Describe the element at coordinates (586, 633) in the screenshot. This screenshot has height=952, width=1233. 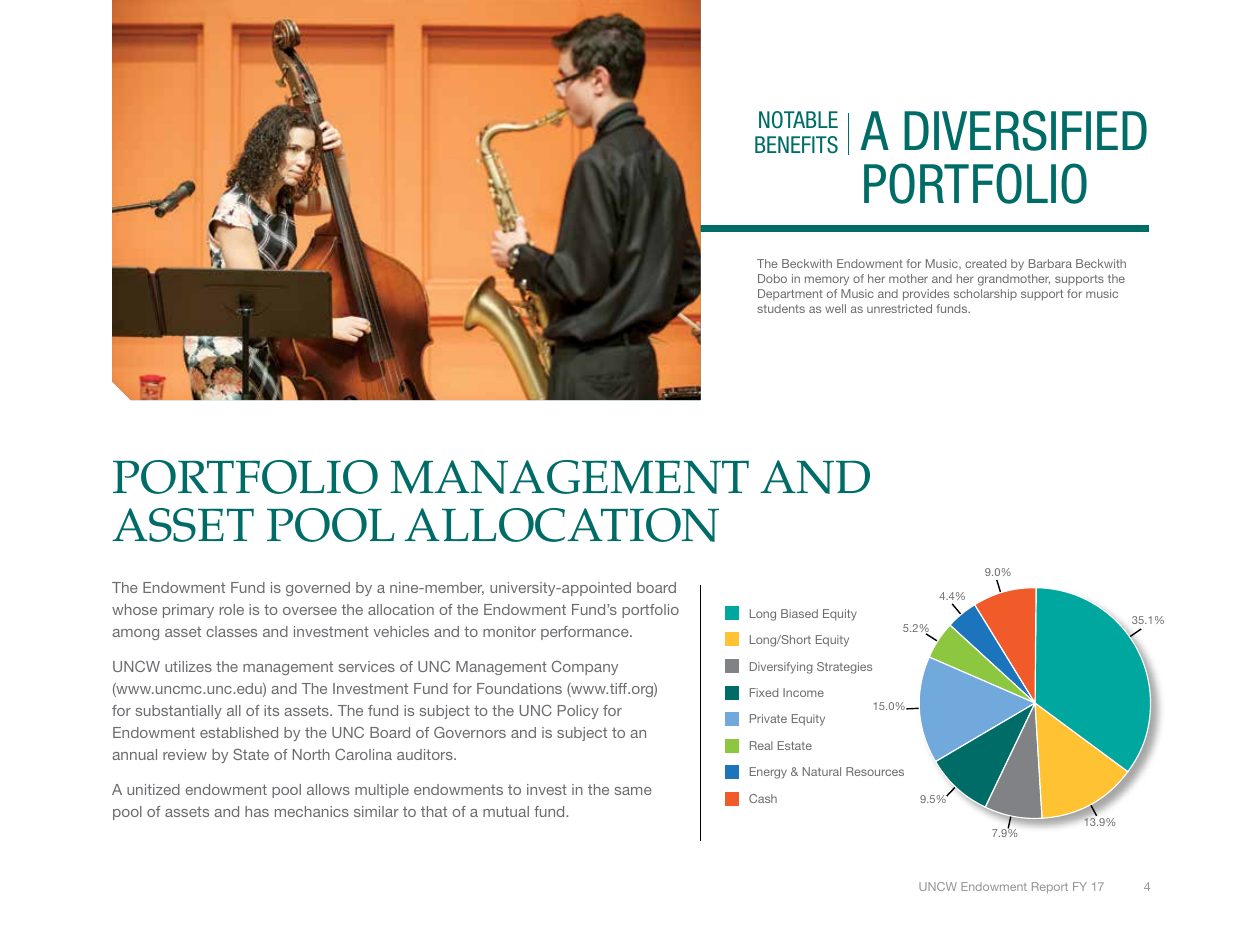
I see `performance` at that location.
